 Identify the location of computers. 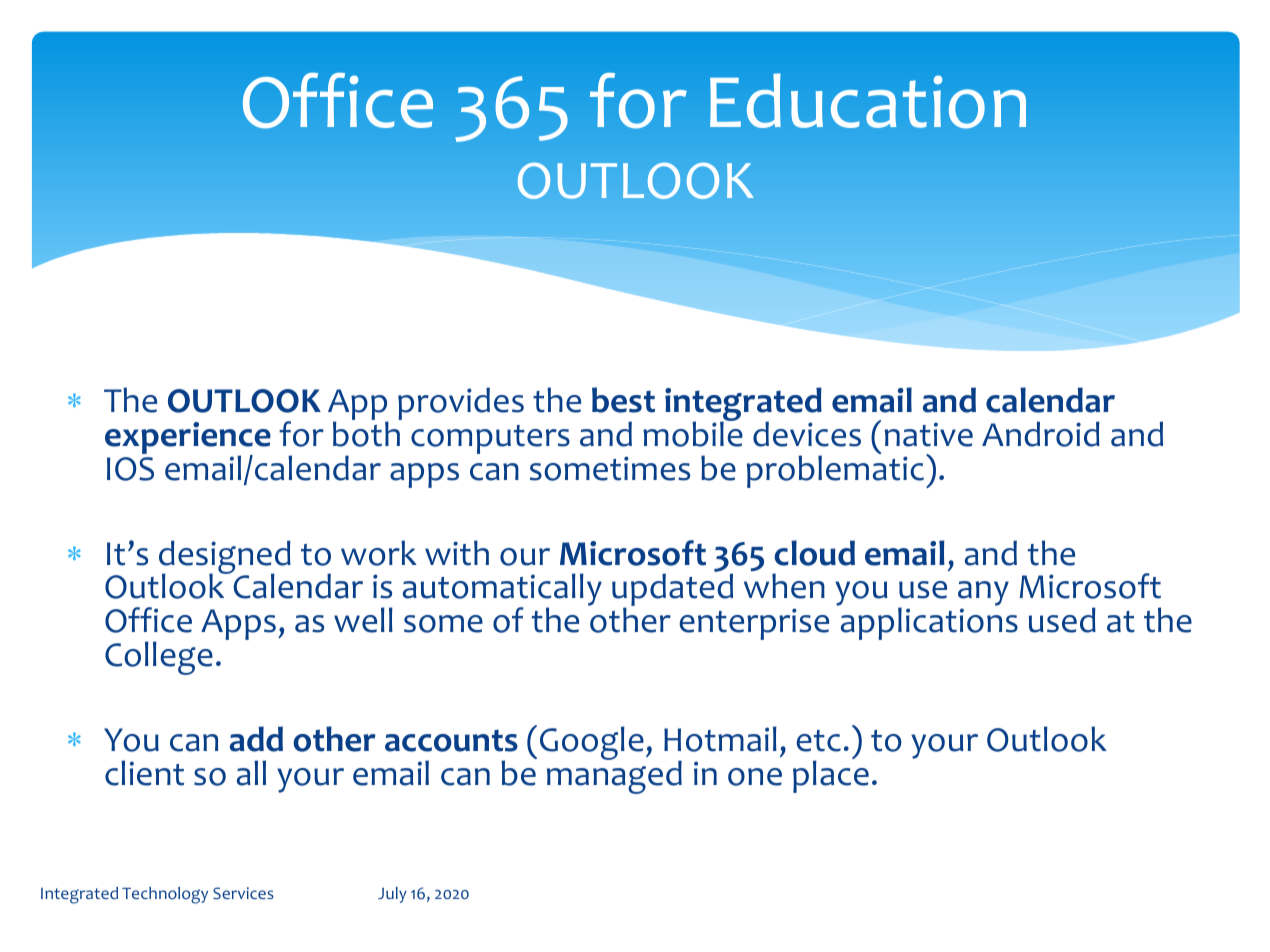
(490, 439).
